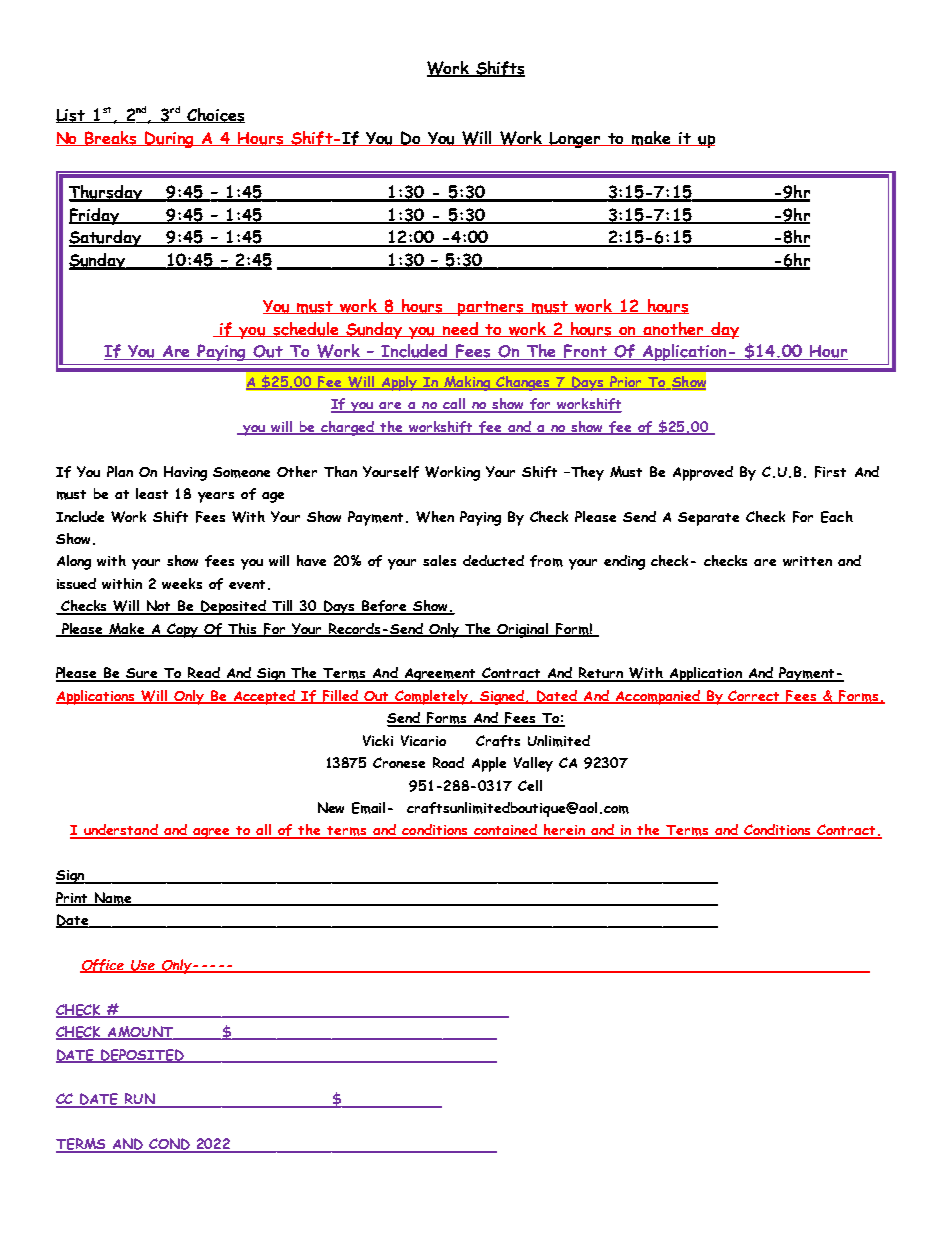  What do you see at coordinates (461, 329) in the page?
I see `need` at bounding box center [461, 329].
